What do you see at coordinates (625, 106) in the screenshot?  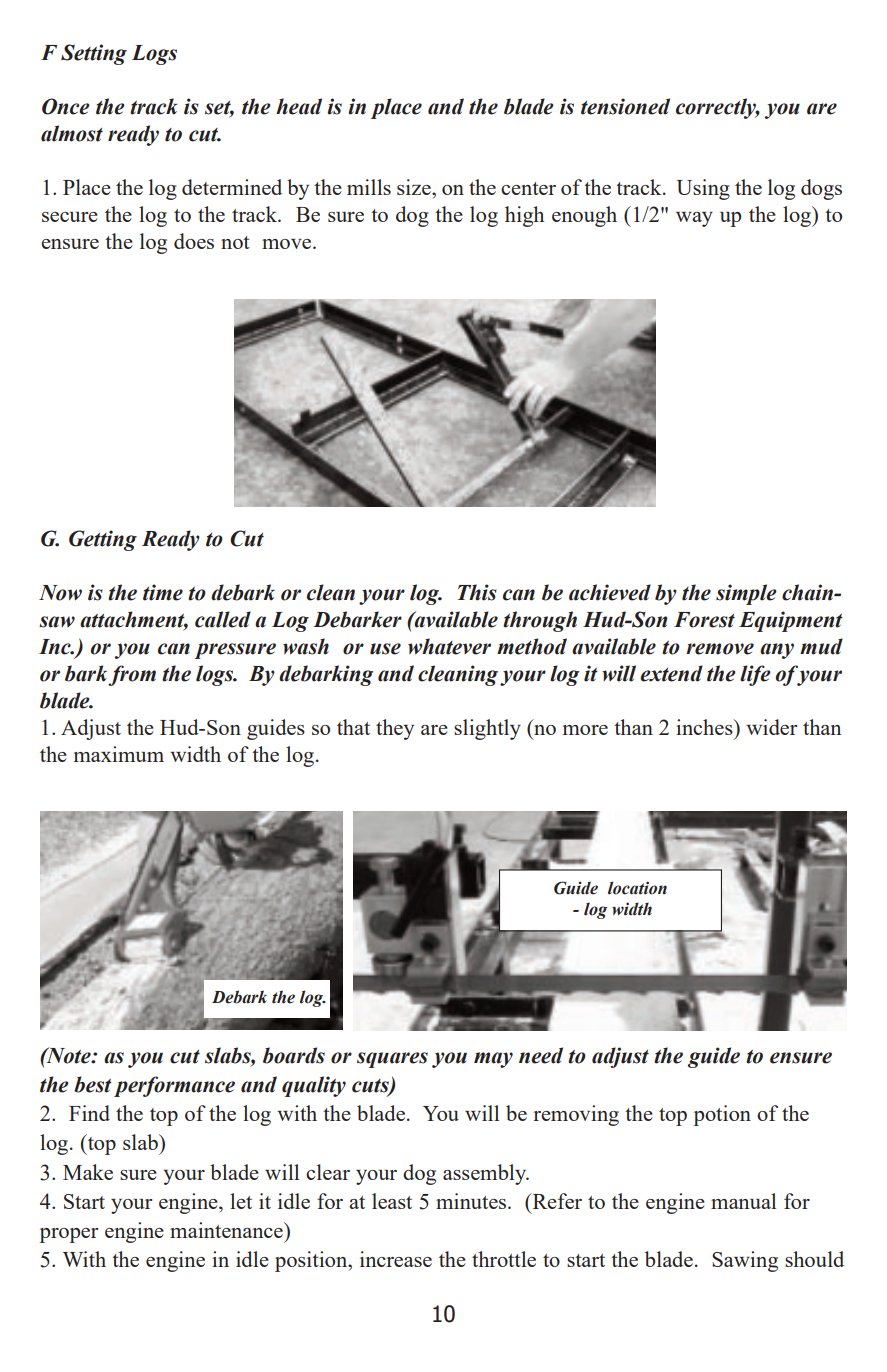 I see `tensioned` at bounding box center [625, 106].
